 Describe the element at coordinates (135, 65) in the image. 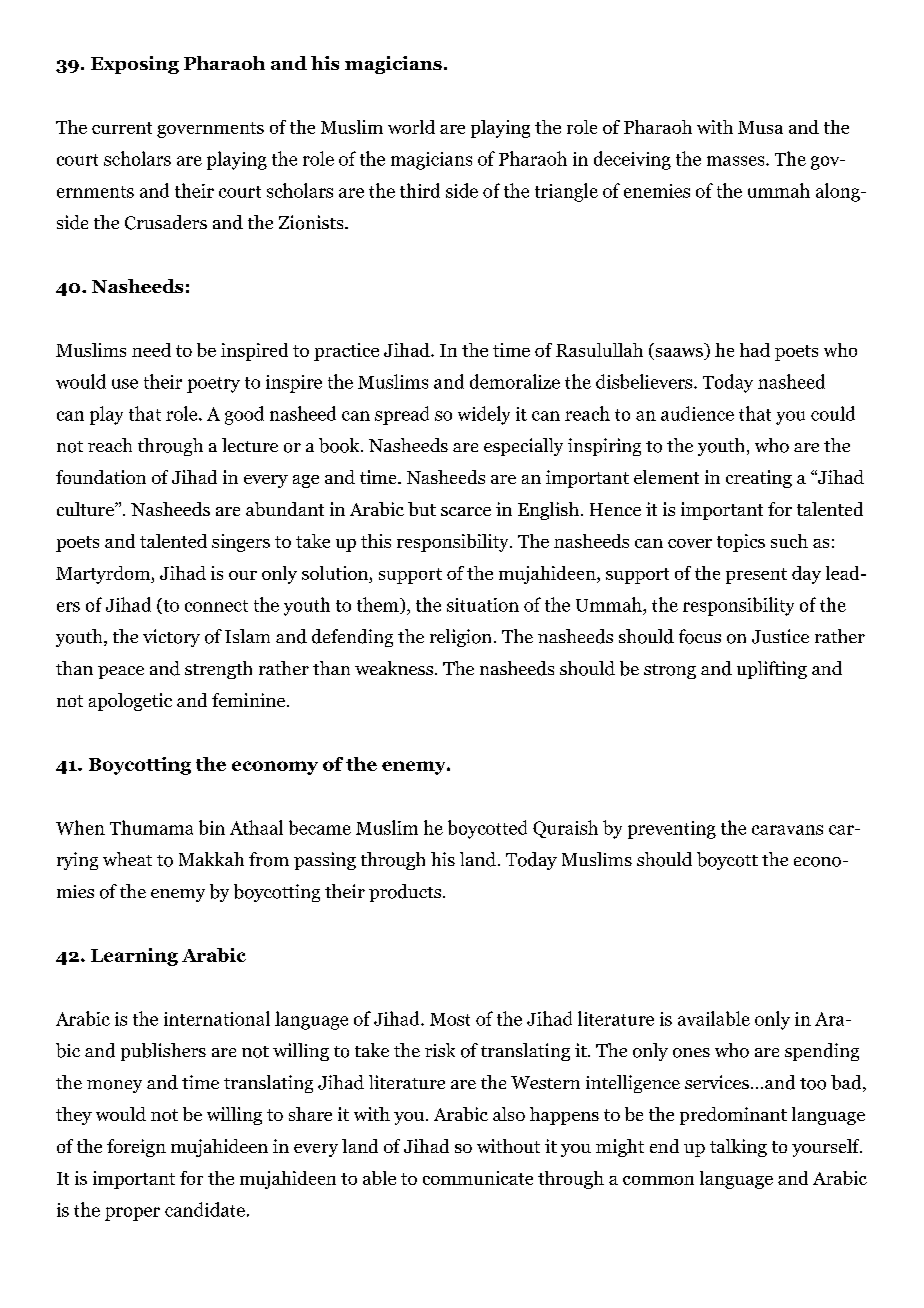

I see `Exposing` at that location.
